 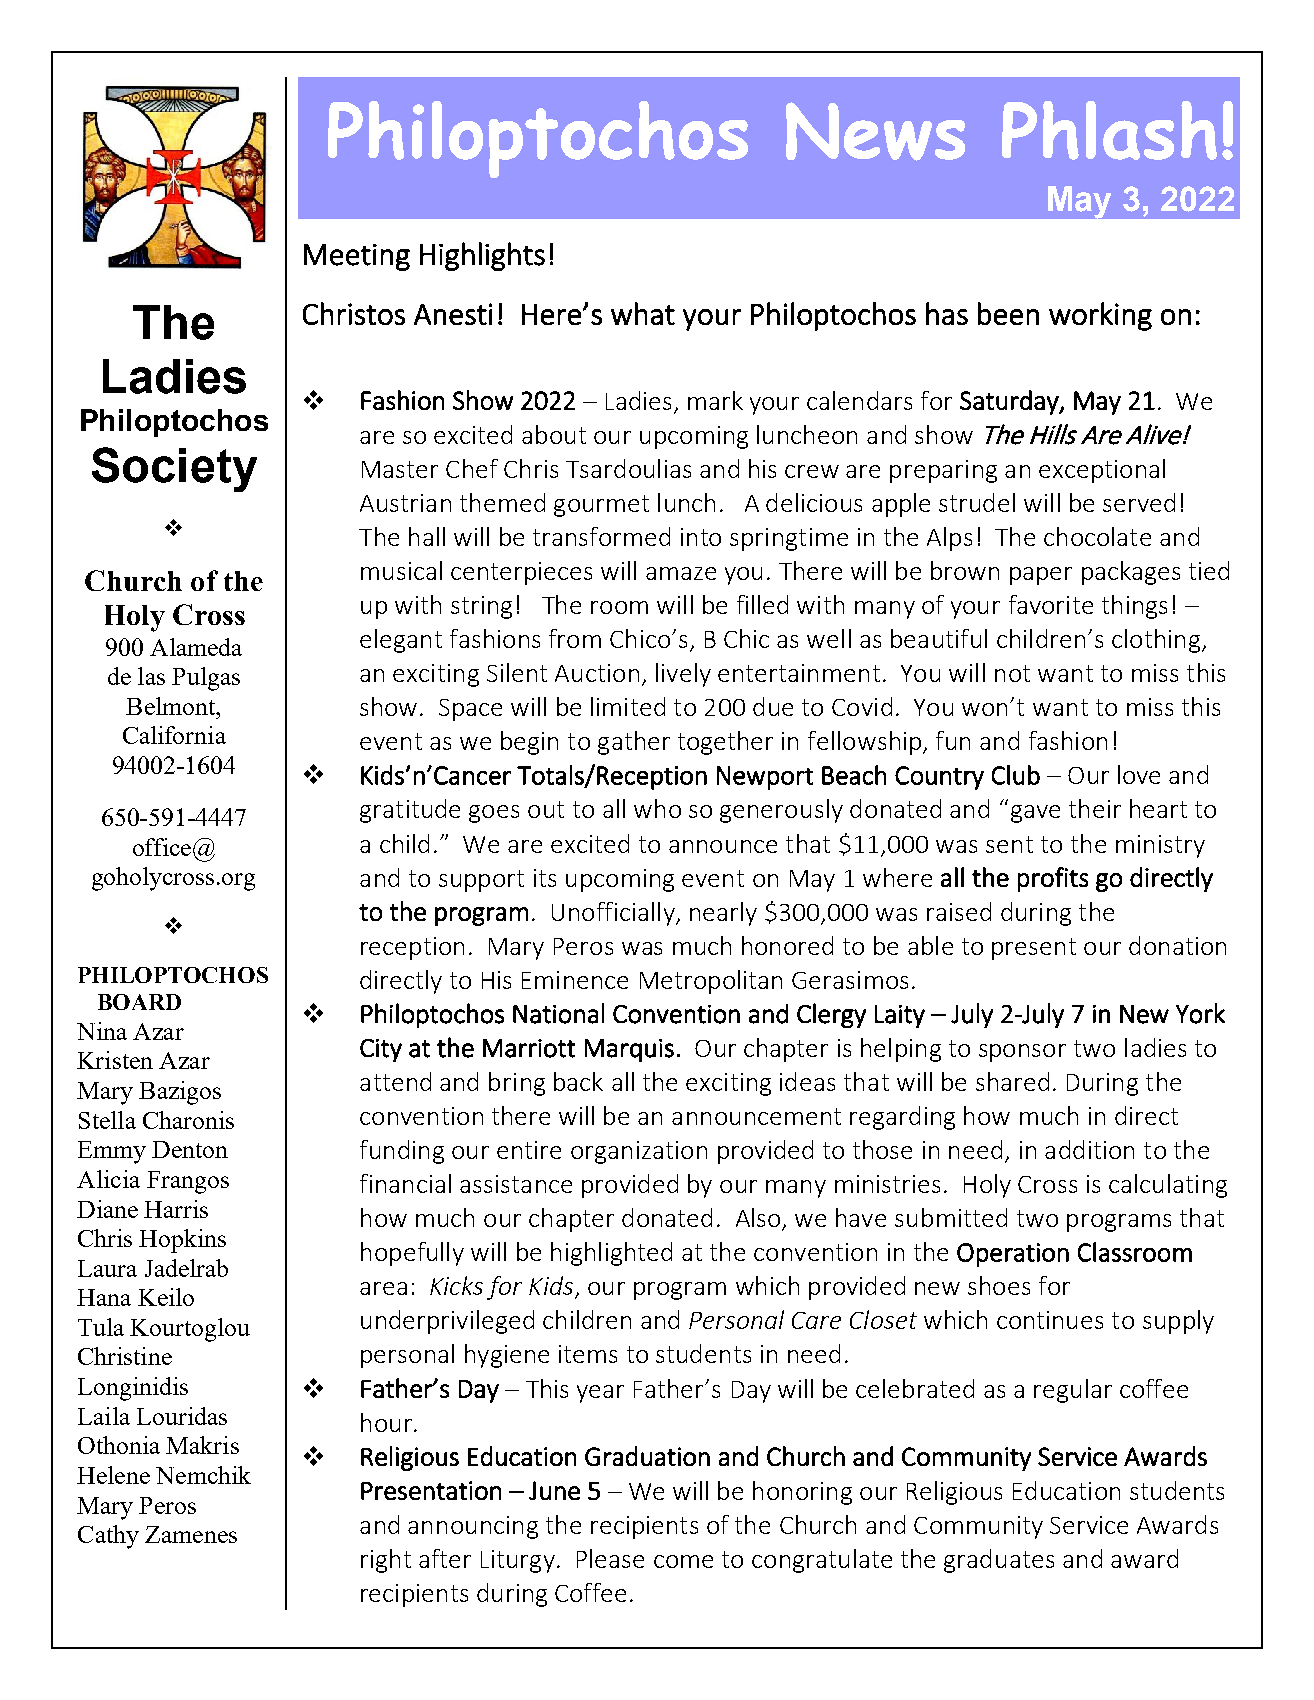 What do you see at coordinates (174, 469) in the screenshot?
I see `Society` at bounding box center [174, 469].
